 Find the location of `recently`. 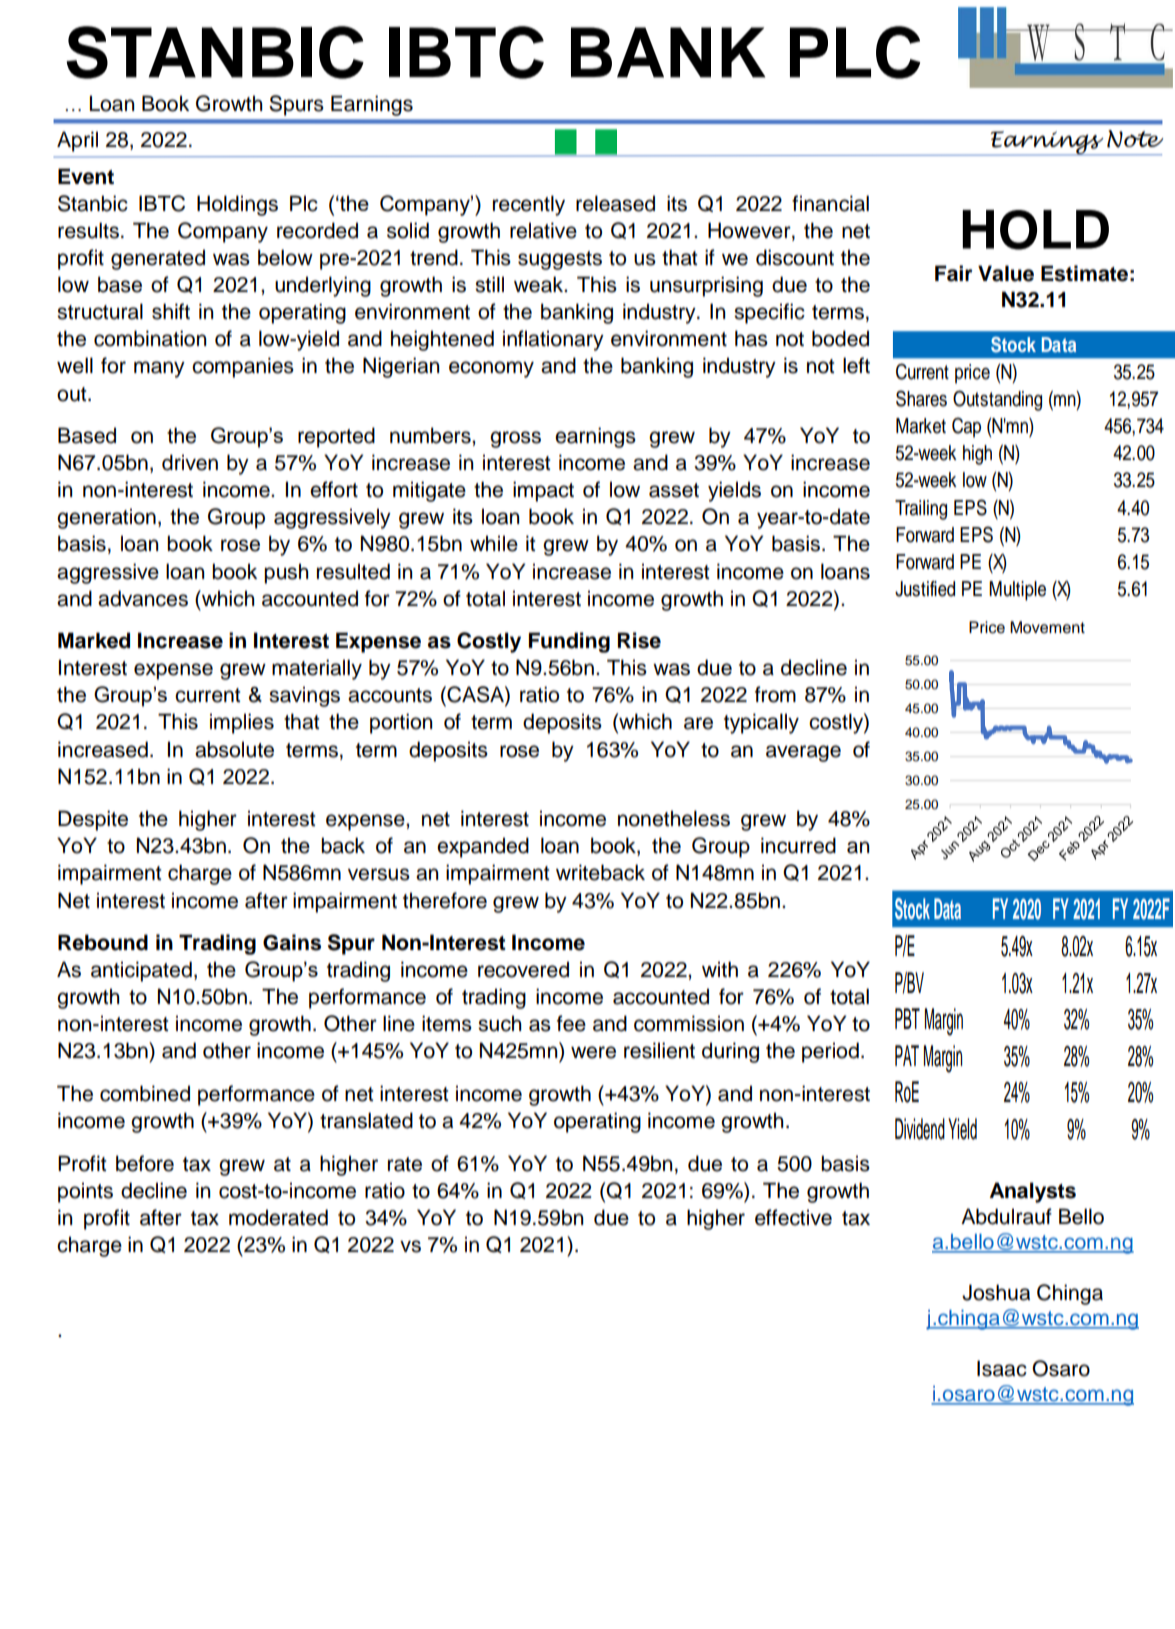

recently is located at coordinates (529, 205).
